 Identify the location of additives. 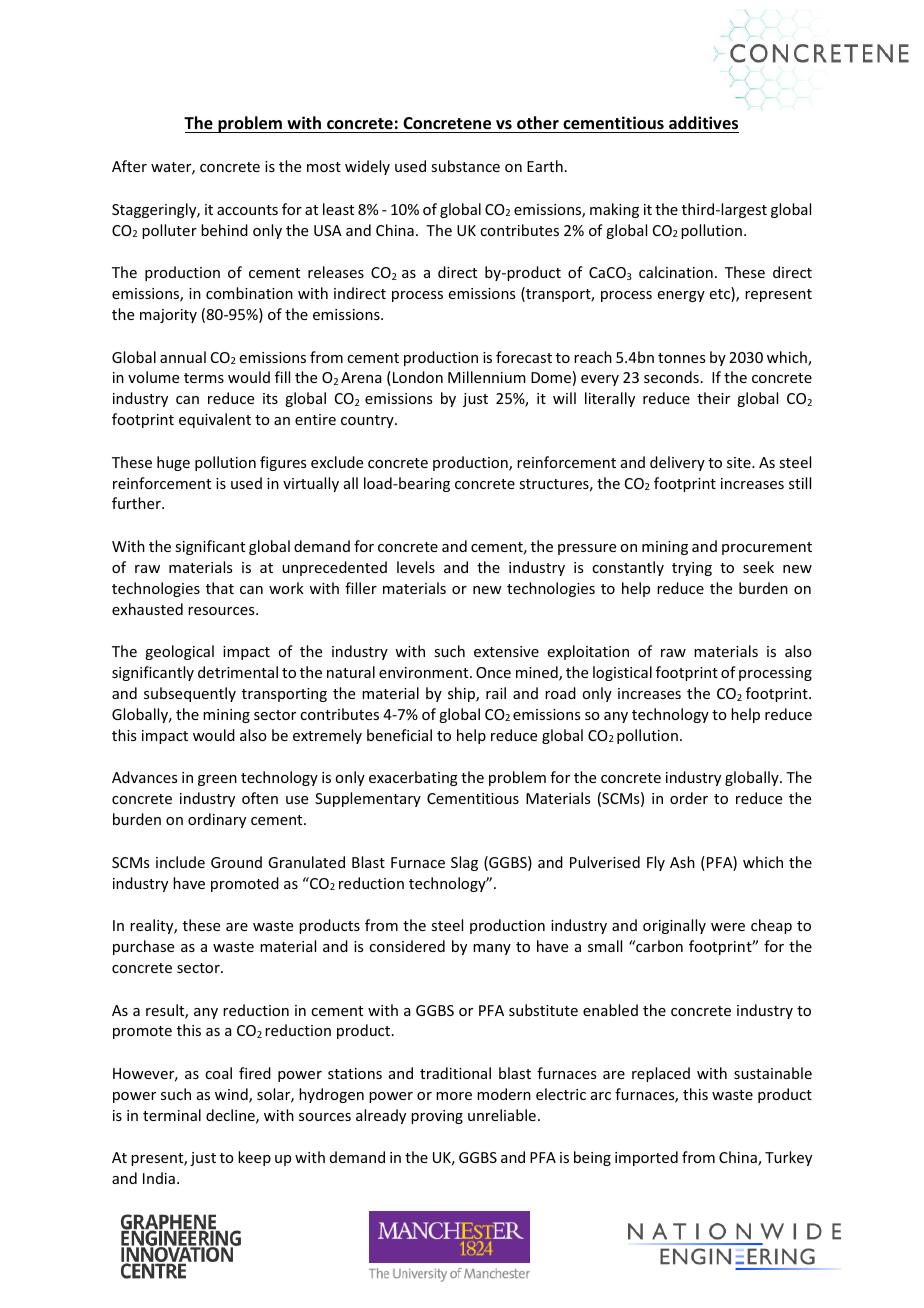
(703, 123).
